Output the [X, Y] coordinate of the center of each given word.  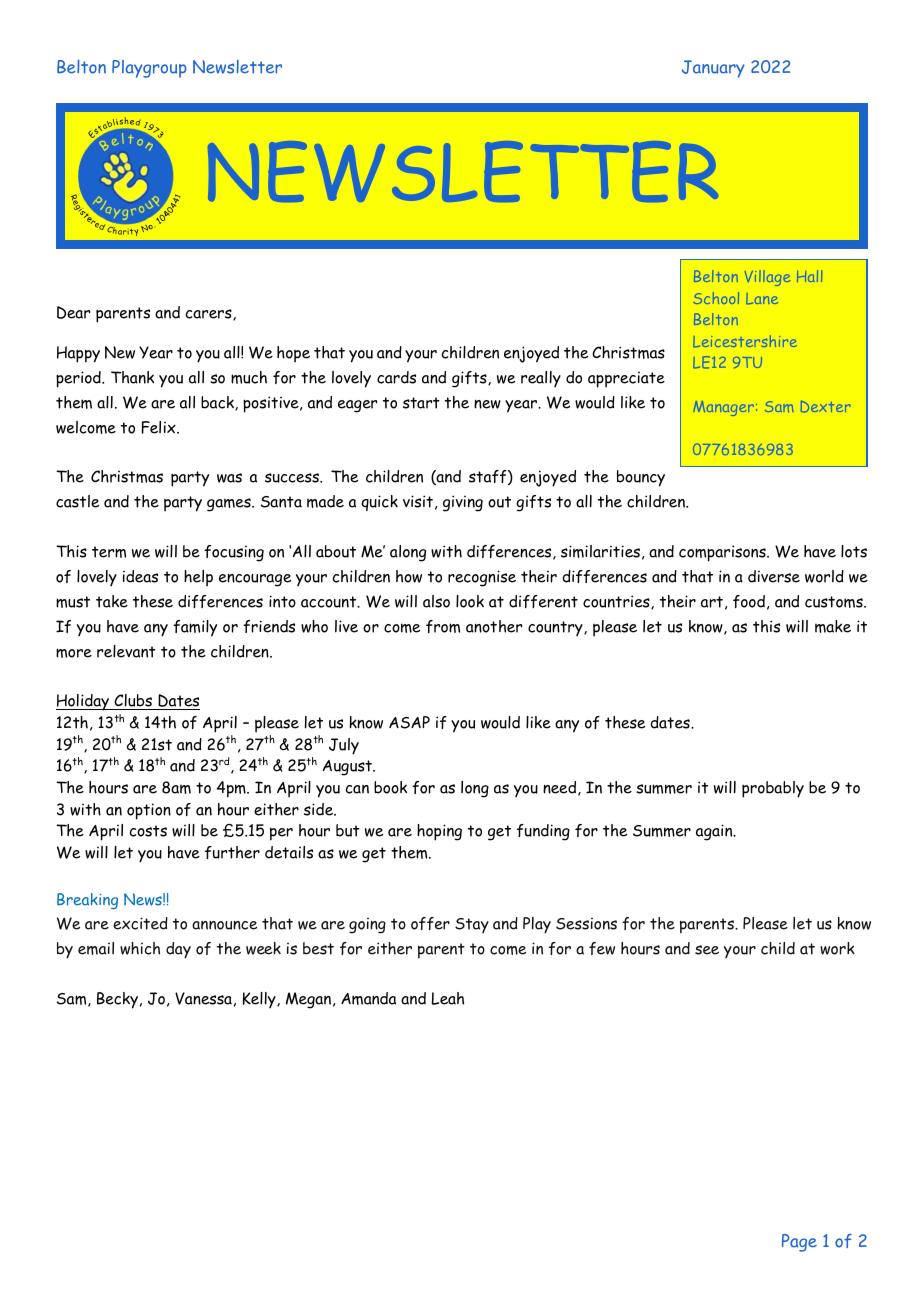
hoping [439, 832]
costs [148, 831]
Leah [447, 998]
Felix [160, 427]
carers [210, 314]
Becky [117, 1000]
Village [767, 278]
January [713, 69]
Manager [723, 408]
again [715, 832]
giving [463, 503]
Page [799, 1243]
